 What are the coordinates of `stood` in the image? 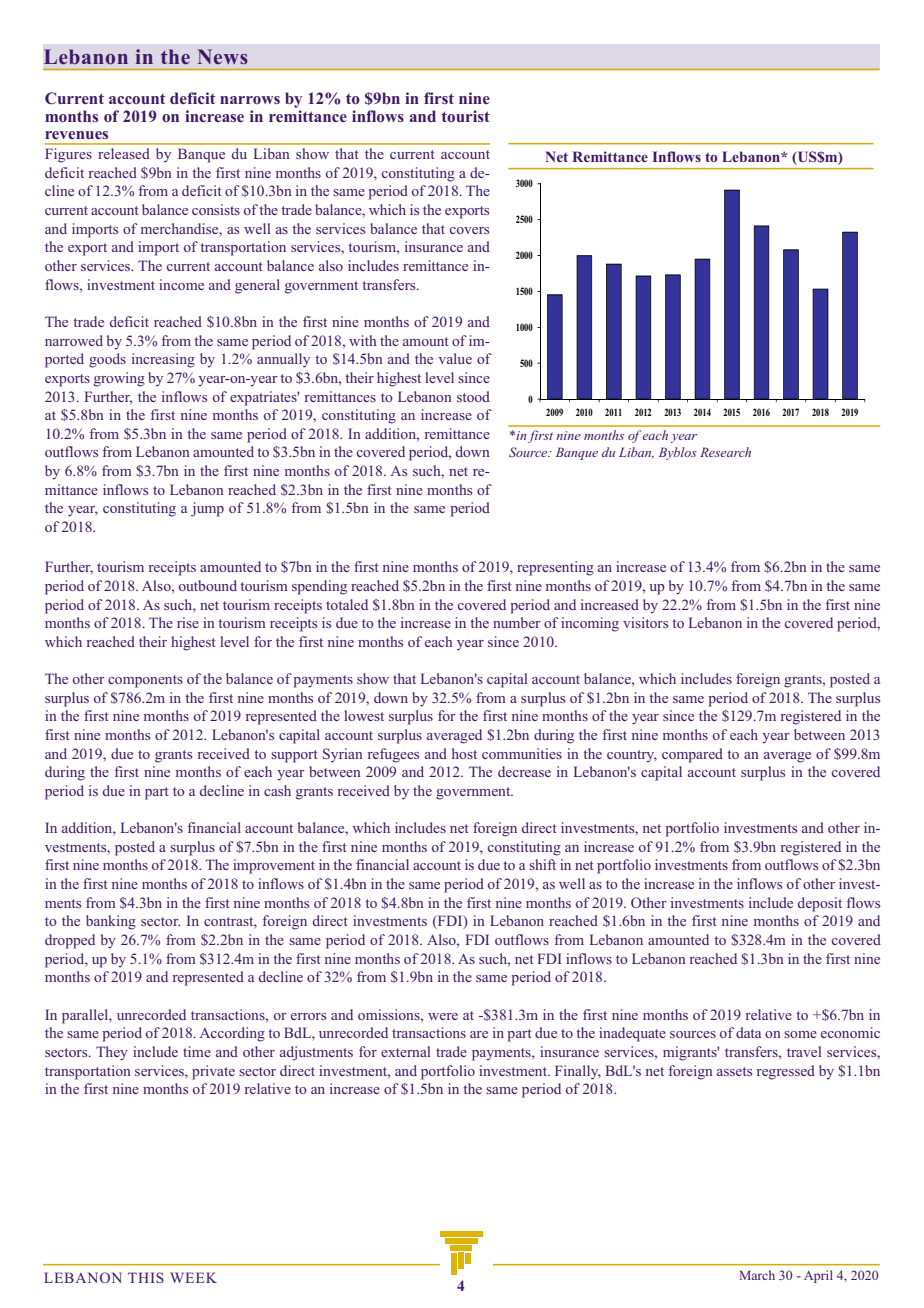 It's located at (473, 396).
